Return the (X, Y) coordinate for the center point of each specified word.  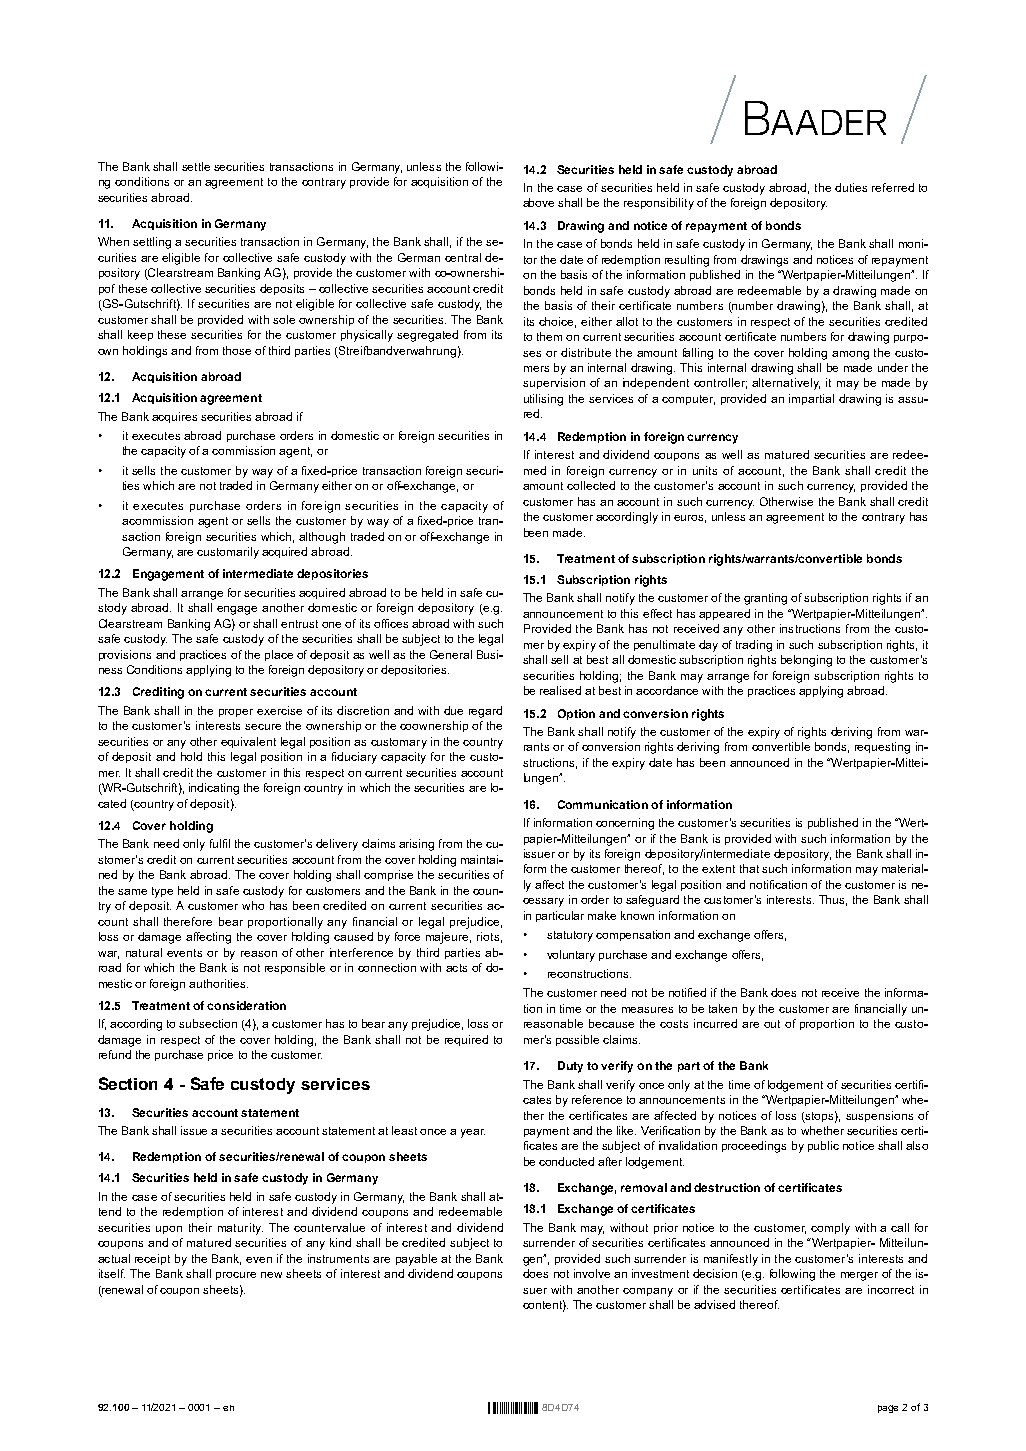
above (538, 202)
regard (485, 712)
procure (236, 1276)
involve (592, 1273)
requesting (882, 748)
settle (196, 166)
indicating (214, 789)
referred (893, 187)
